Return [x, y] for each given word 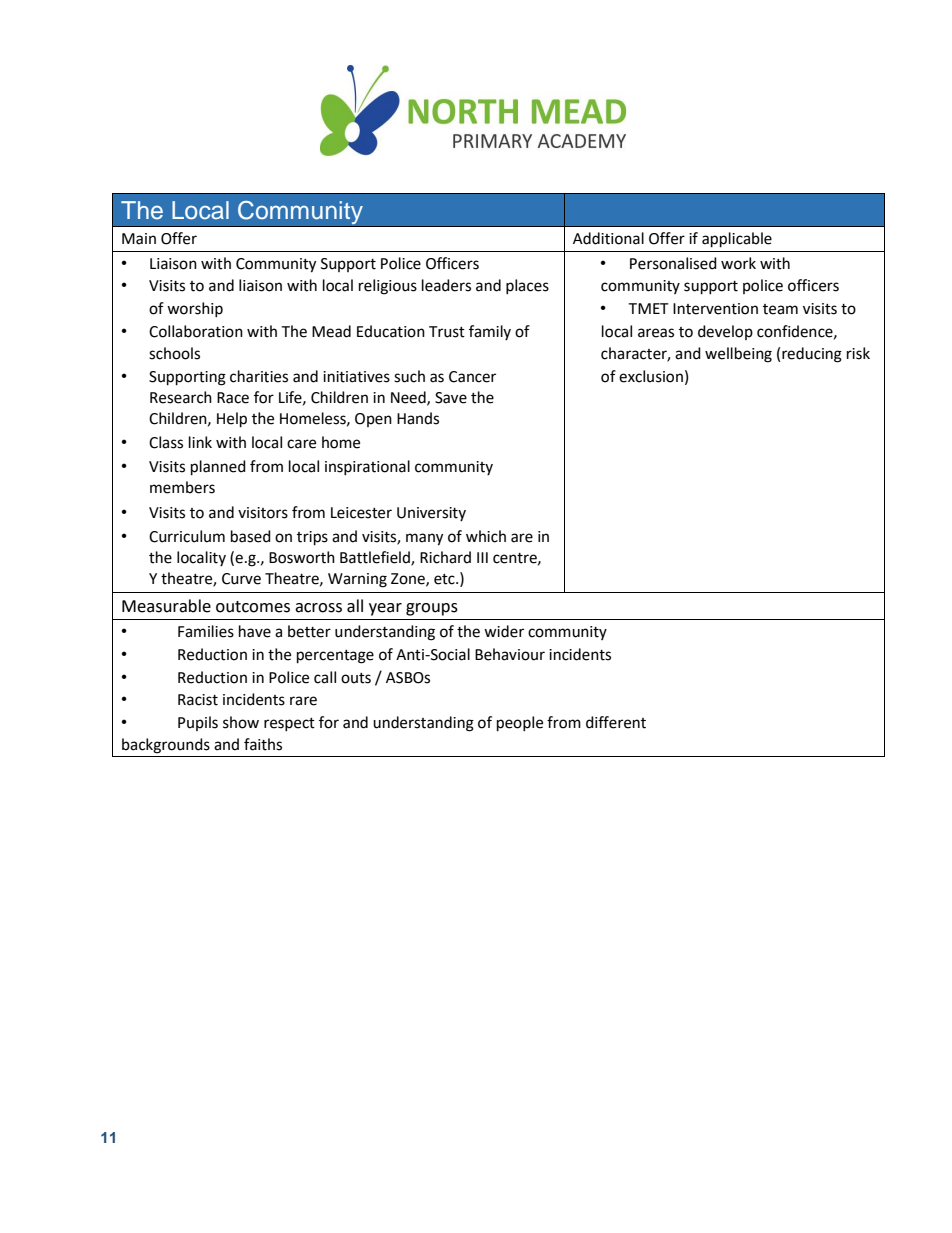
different [616, 722]
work [738, 263]
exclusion [651, 376]
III [482, 557]
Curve [241, 579]
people [520, 724]
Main [139, 239]
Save [451, 398]
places [527, 286]
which [486, 536]
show [241, 722]
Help [232, 420]
